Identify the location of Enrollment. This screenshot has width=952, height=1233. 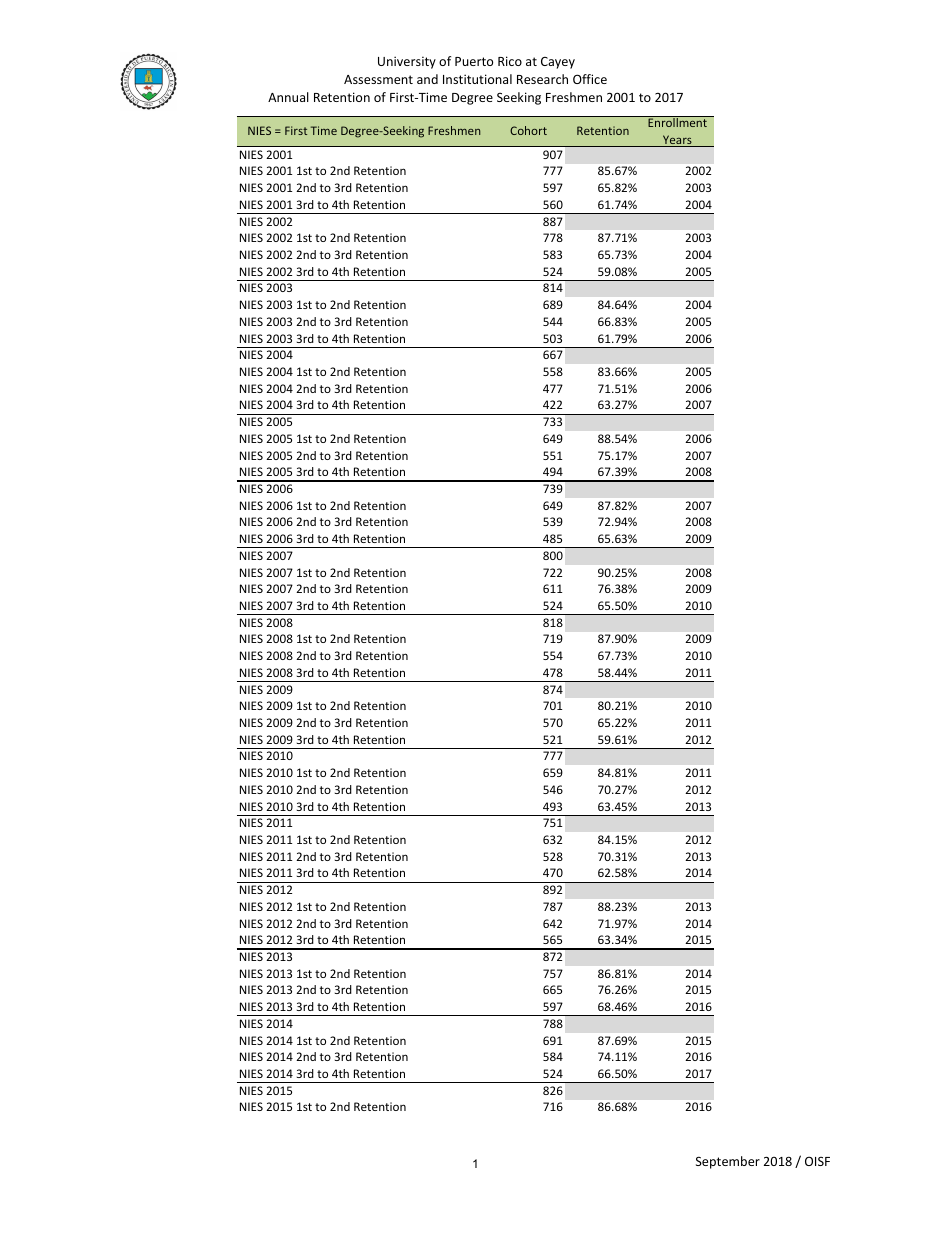
(677, 121).
